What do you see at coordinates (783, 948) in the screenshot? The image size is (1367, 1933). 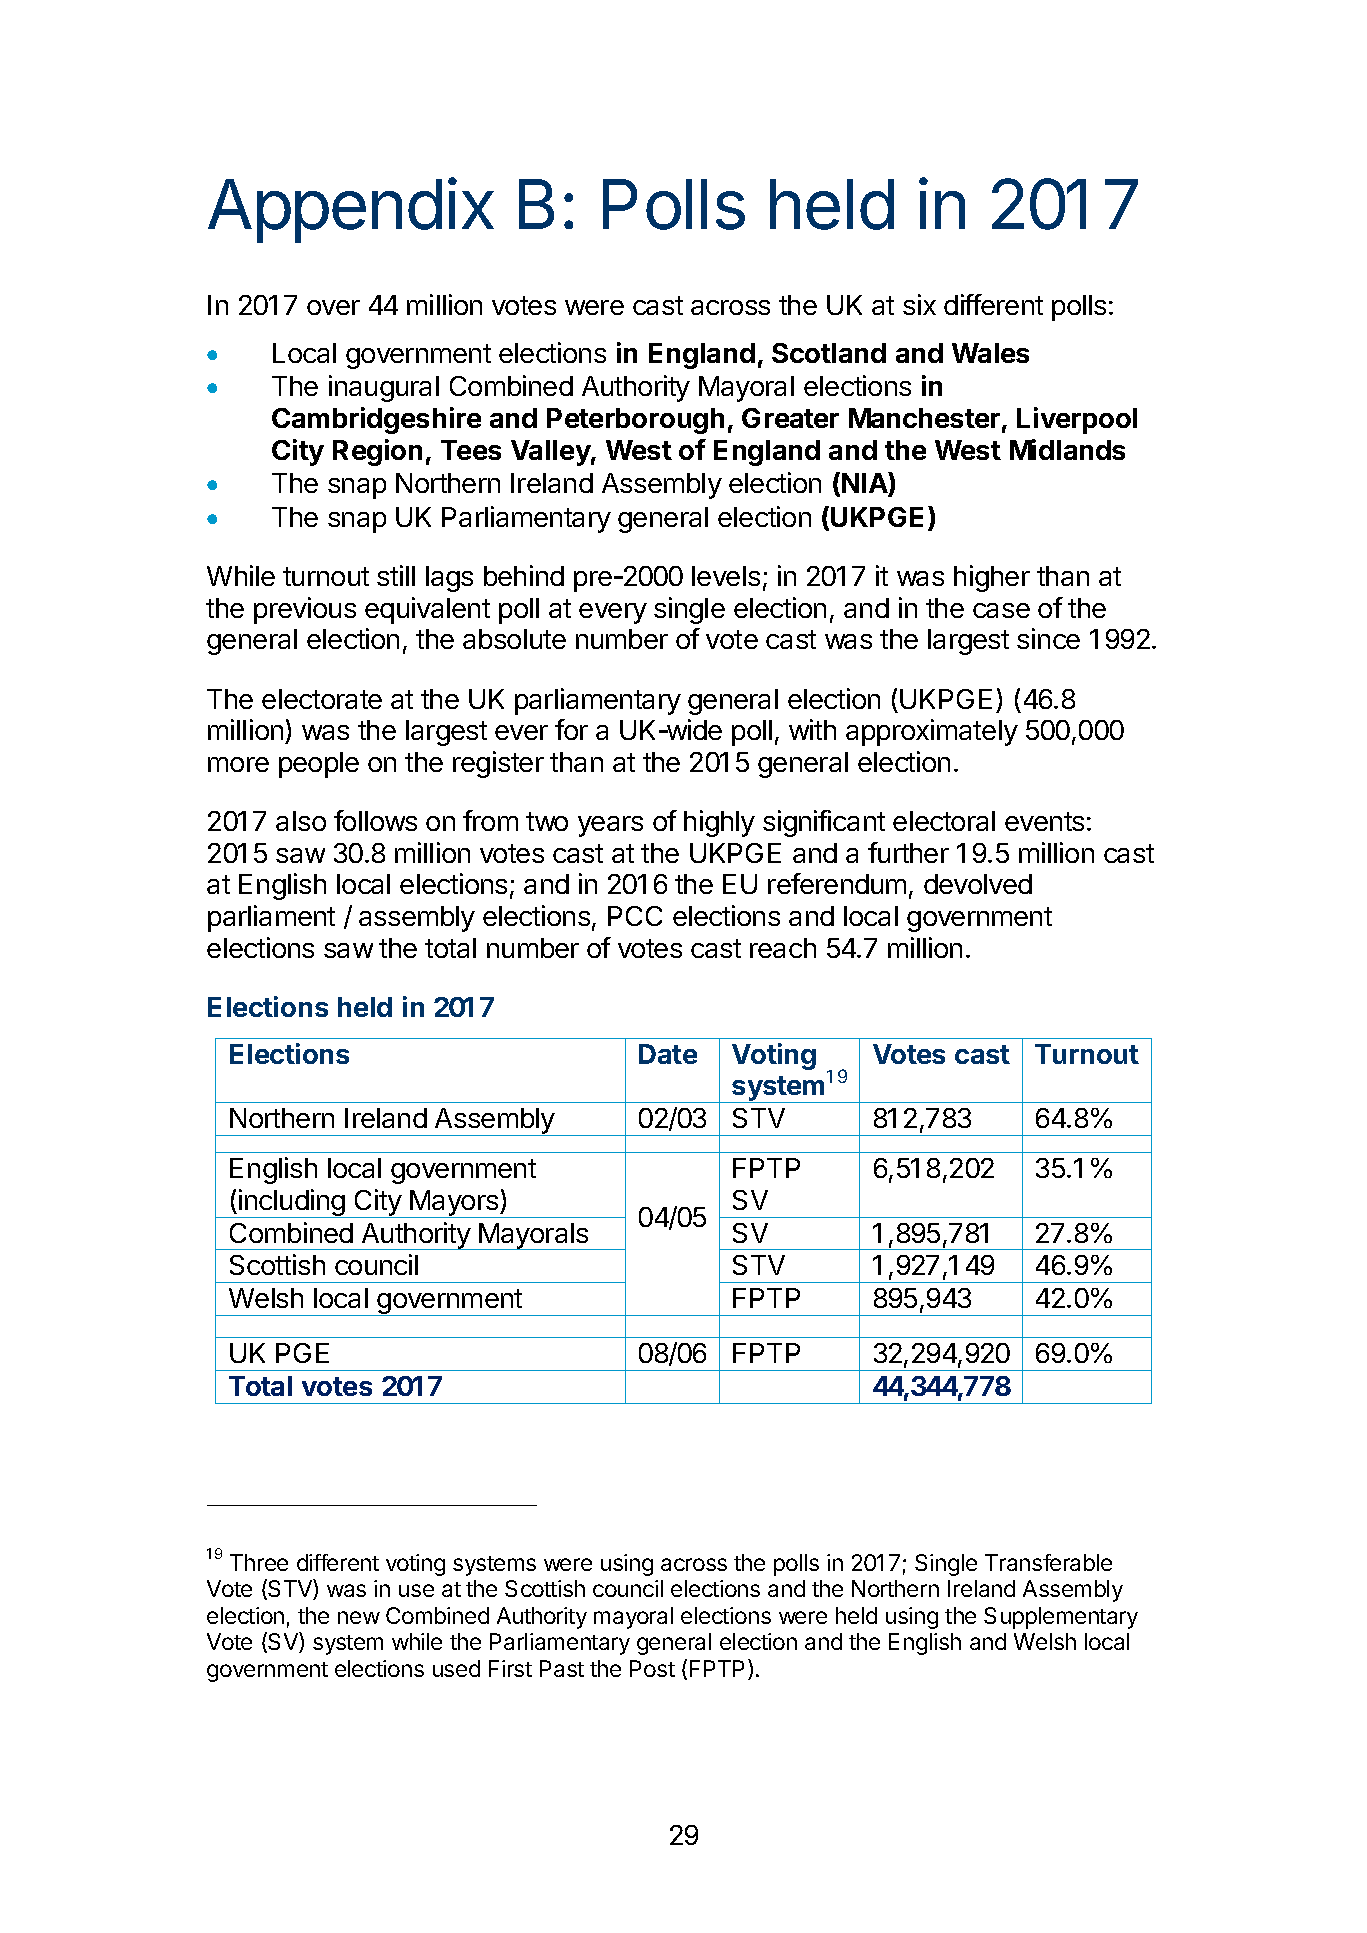 I see `reach` at bounding box center [783, 948].
